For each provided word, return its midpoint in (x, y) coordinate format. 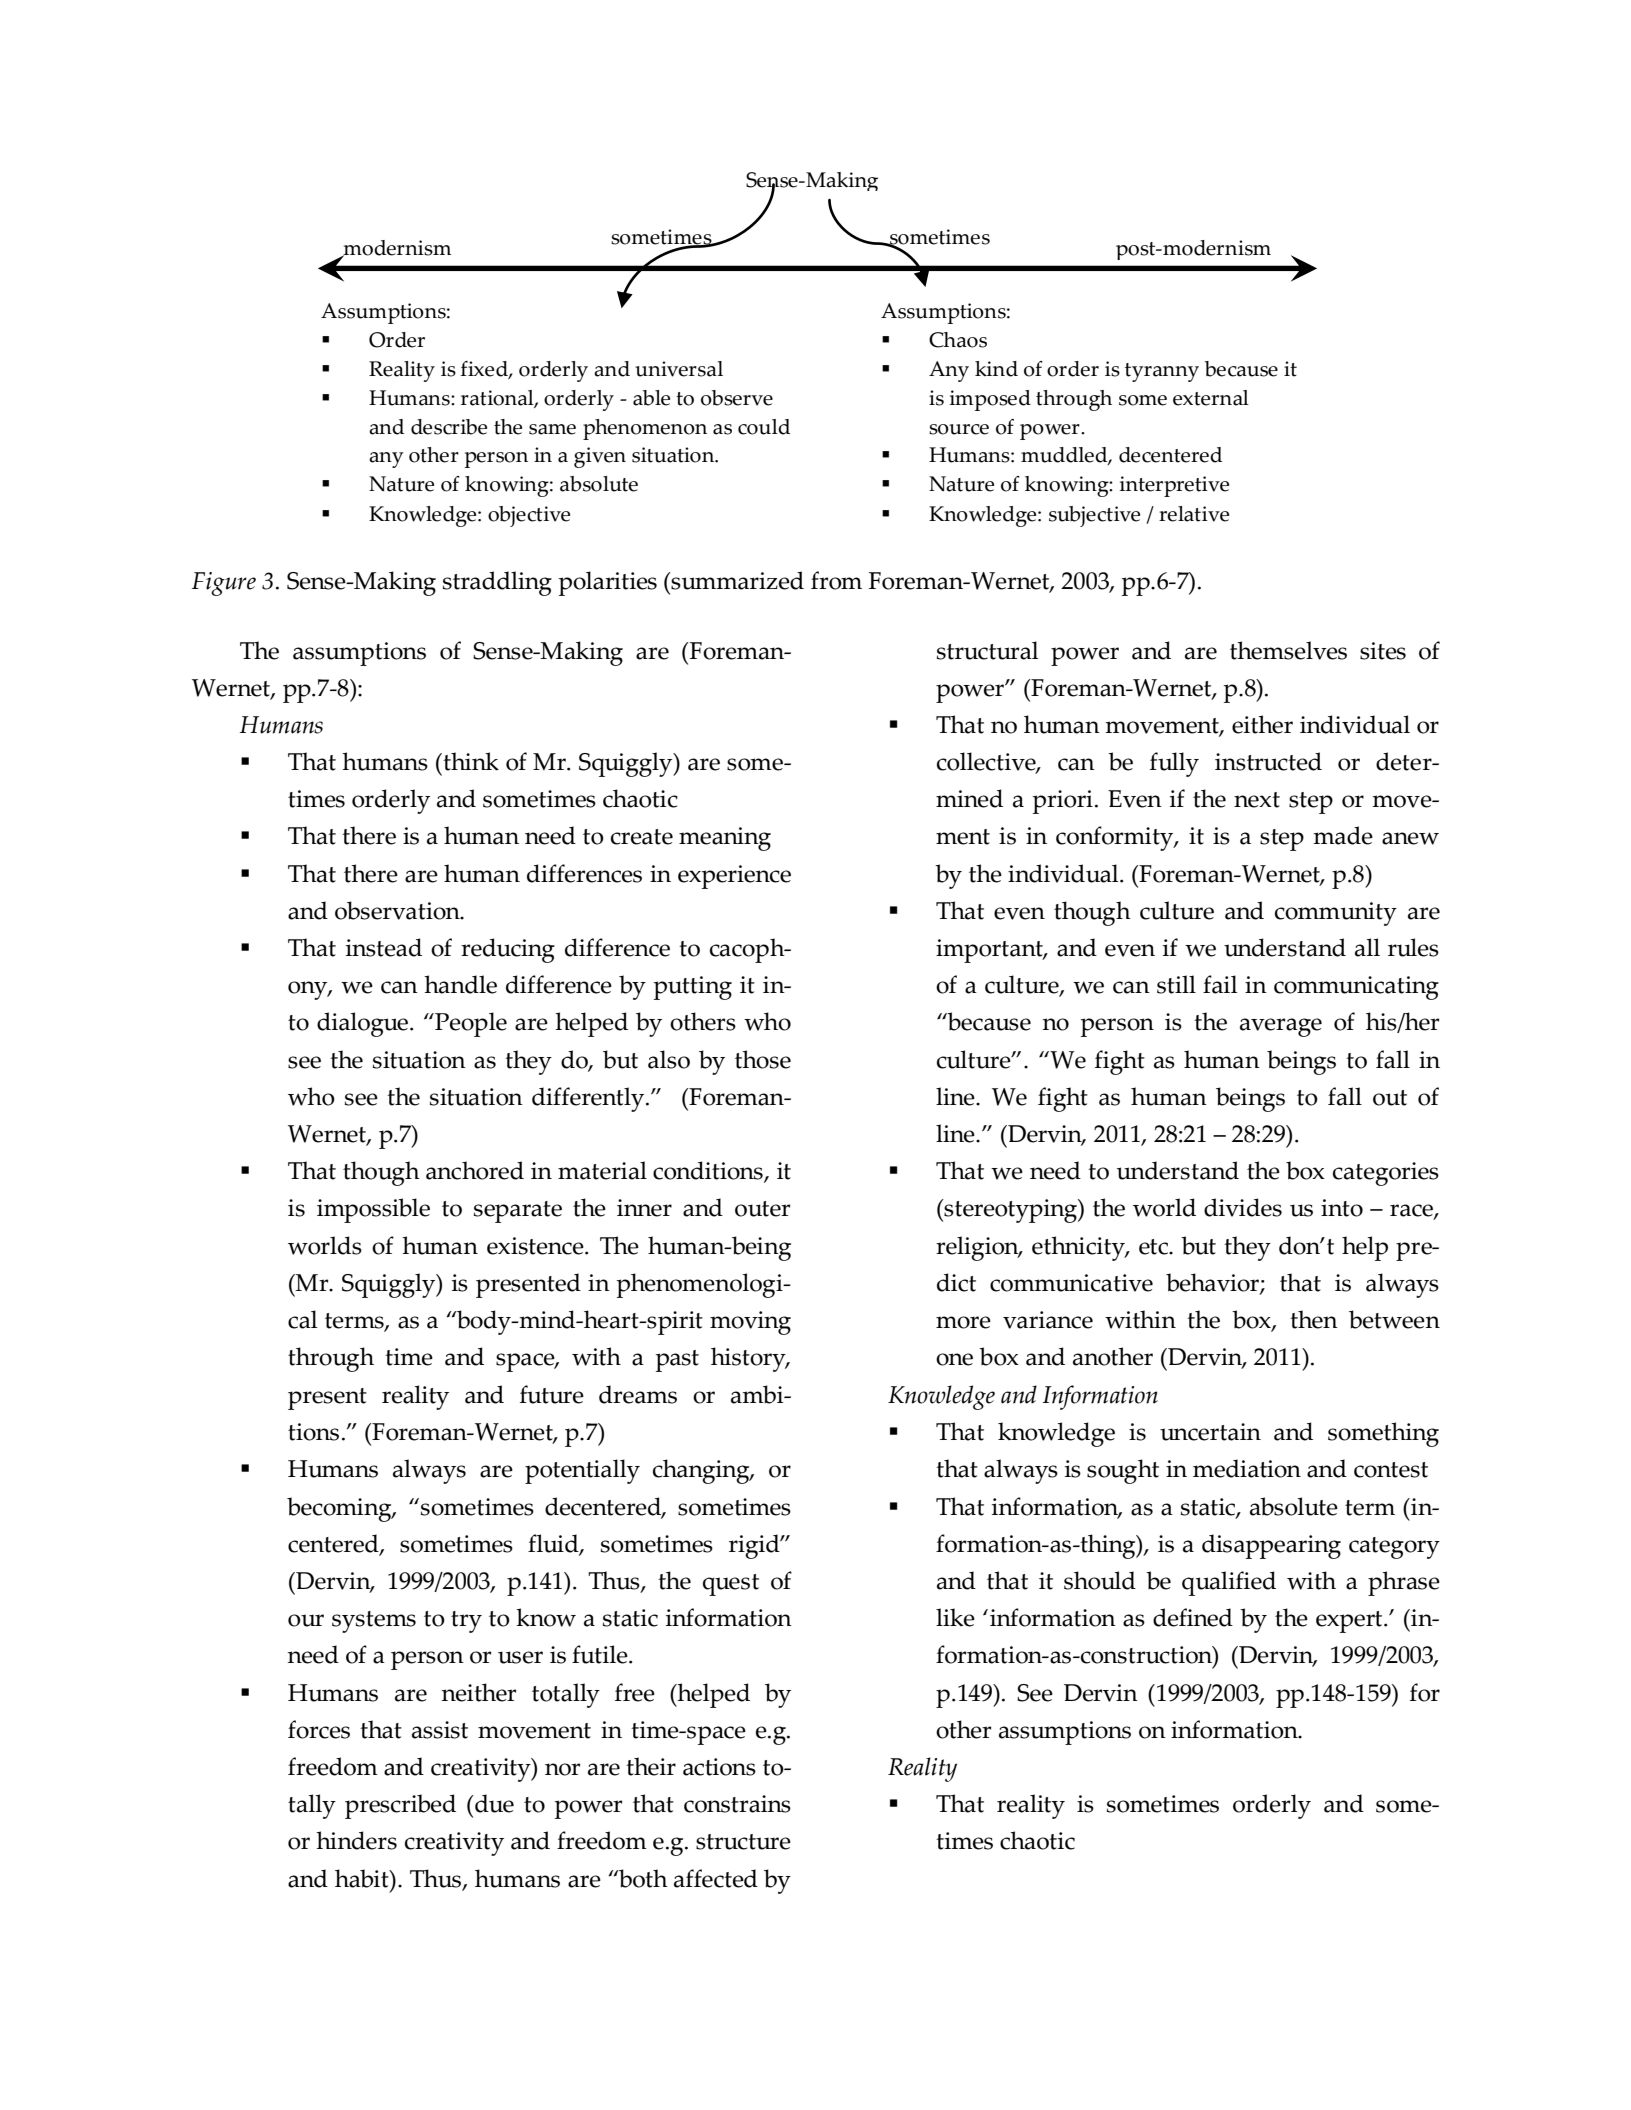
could (764, 427)
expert (1350, 1622)
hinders (356, 1840)
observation (398, 910)
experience (734, 877)
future (552, 1394)
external (1211, 398)
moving (750, 1323)
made (1343, 835)
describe (449, 427)
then (1314, 1319)
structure (743, 1842)
